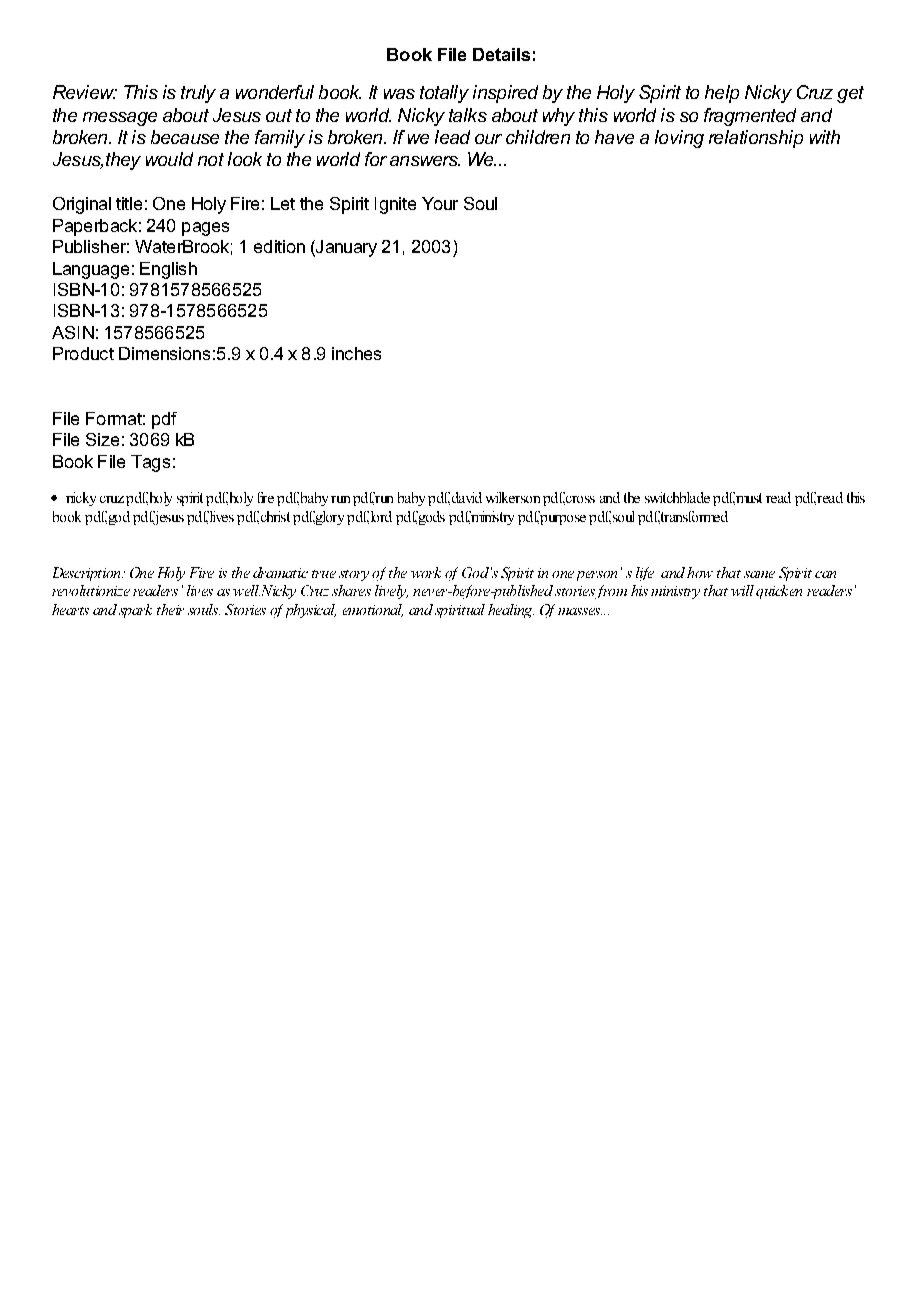  Describe the element at coordinates (170, 609) in the page. I see `their` at that location.
